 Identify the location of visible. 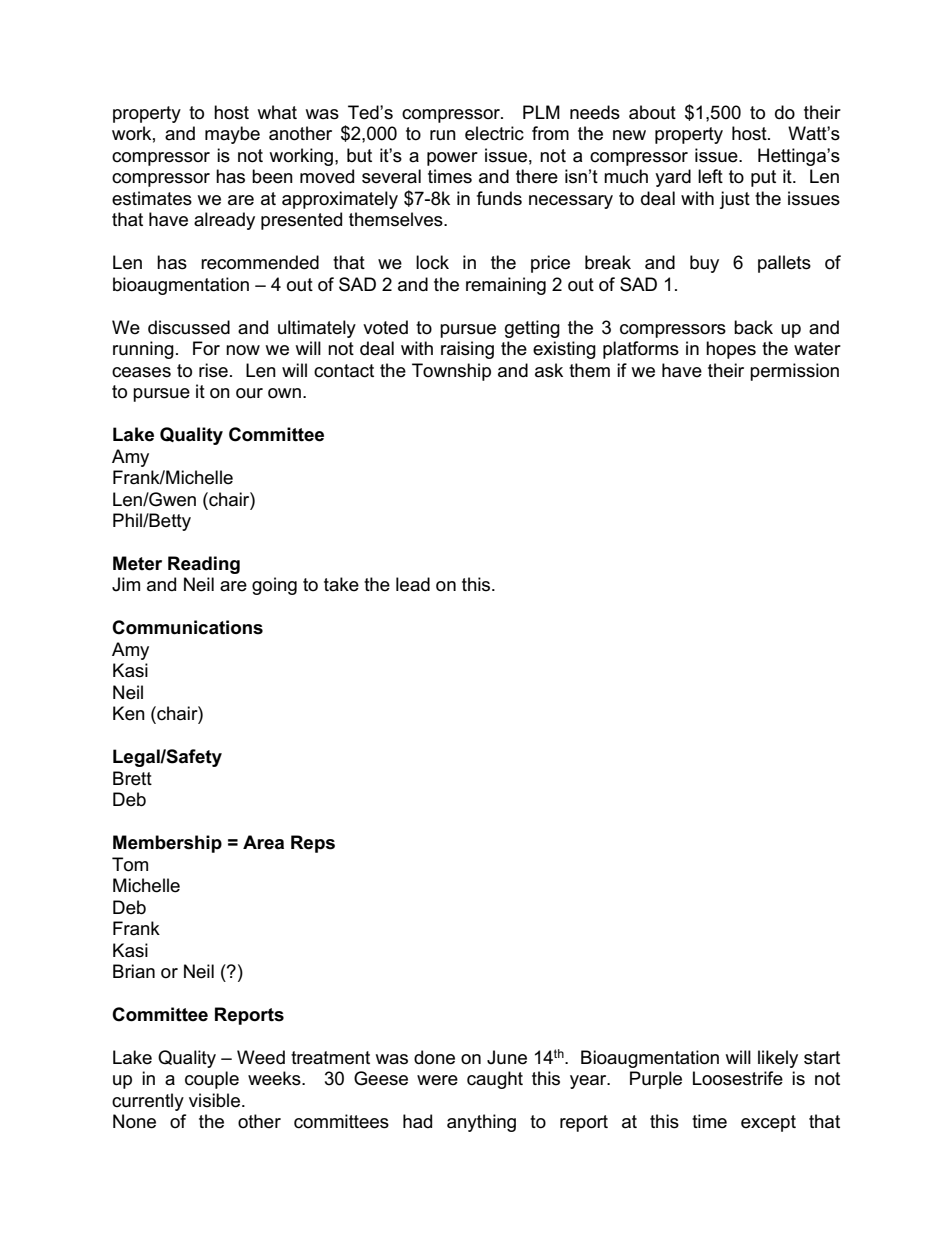
(216, 1100).
